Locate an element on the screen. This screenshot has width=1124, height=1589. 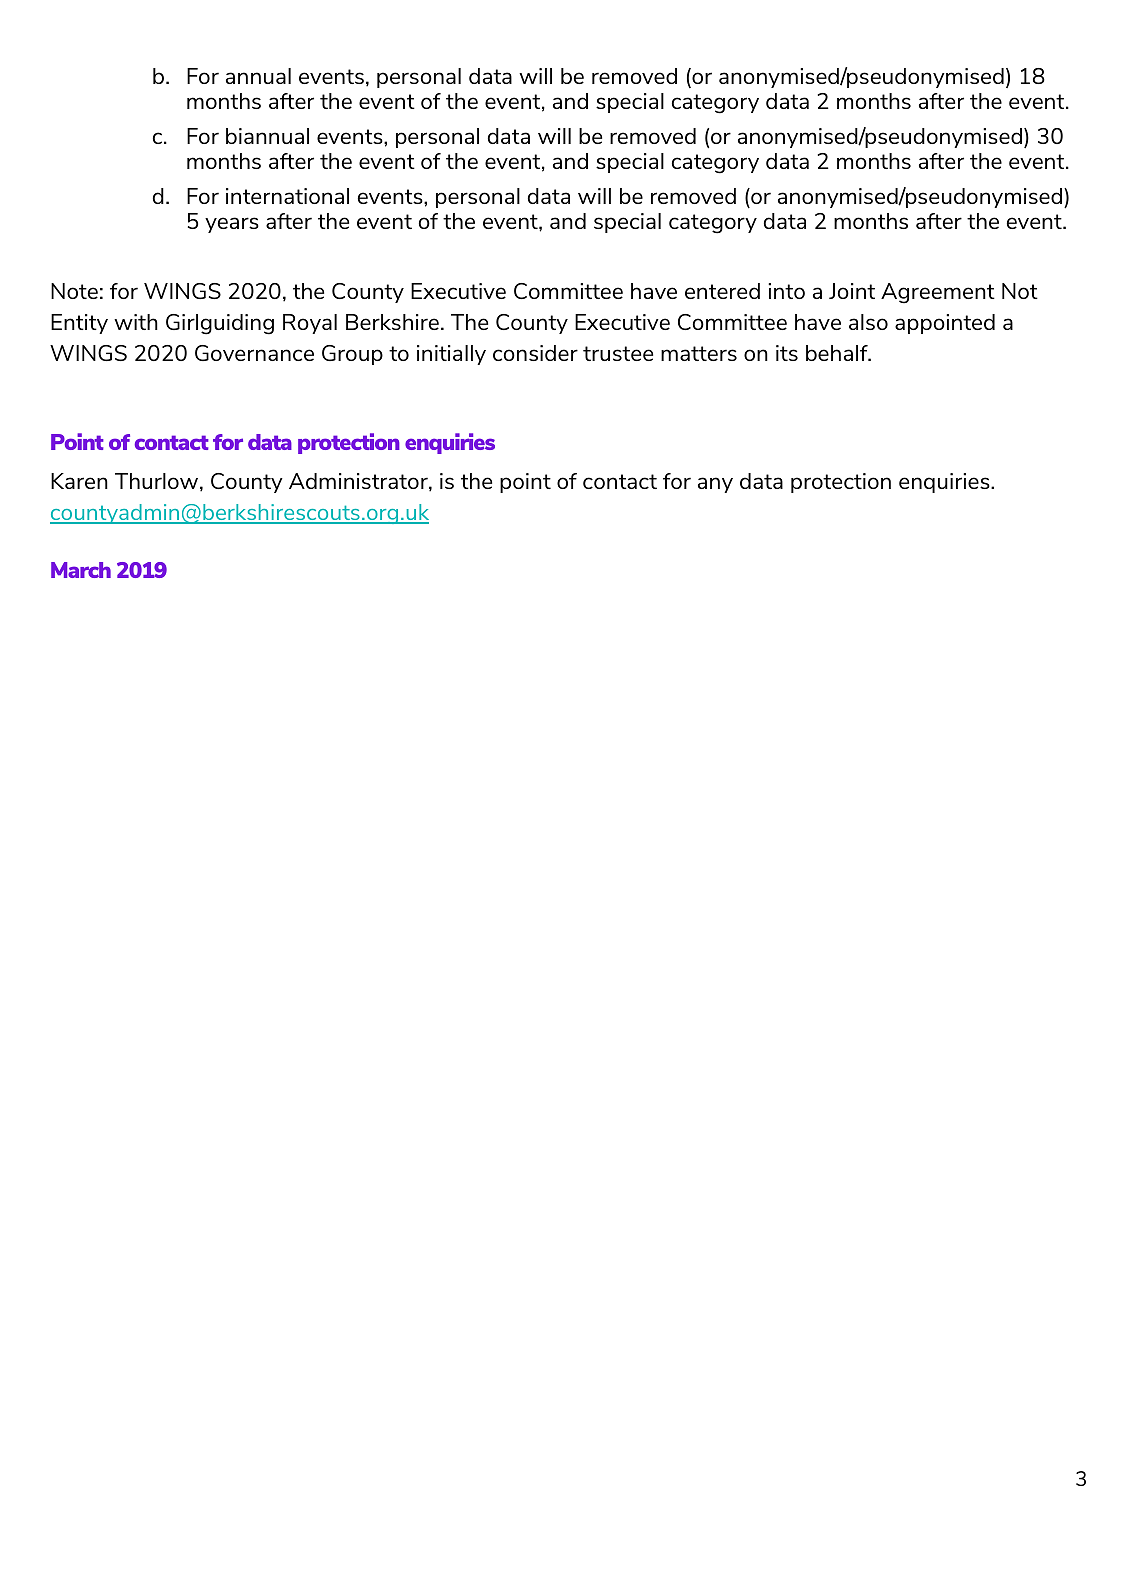
international is located at coordinates (287, 196).
